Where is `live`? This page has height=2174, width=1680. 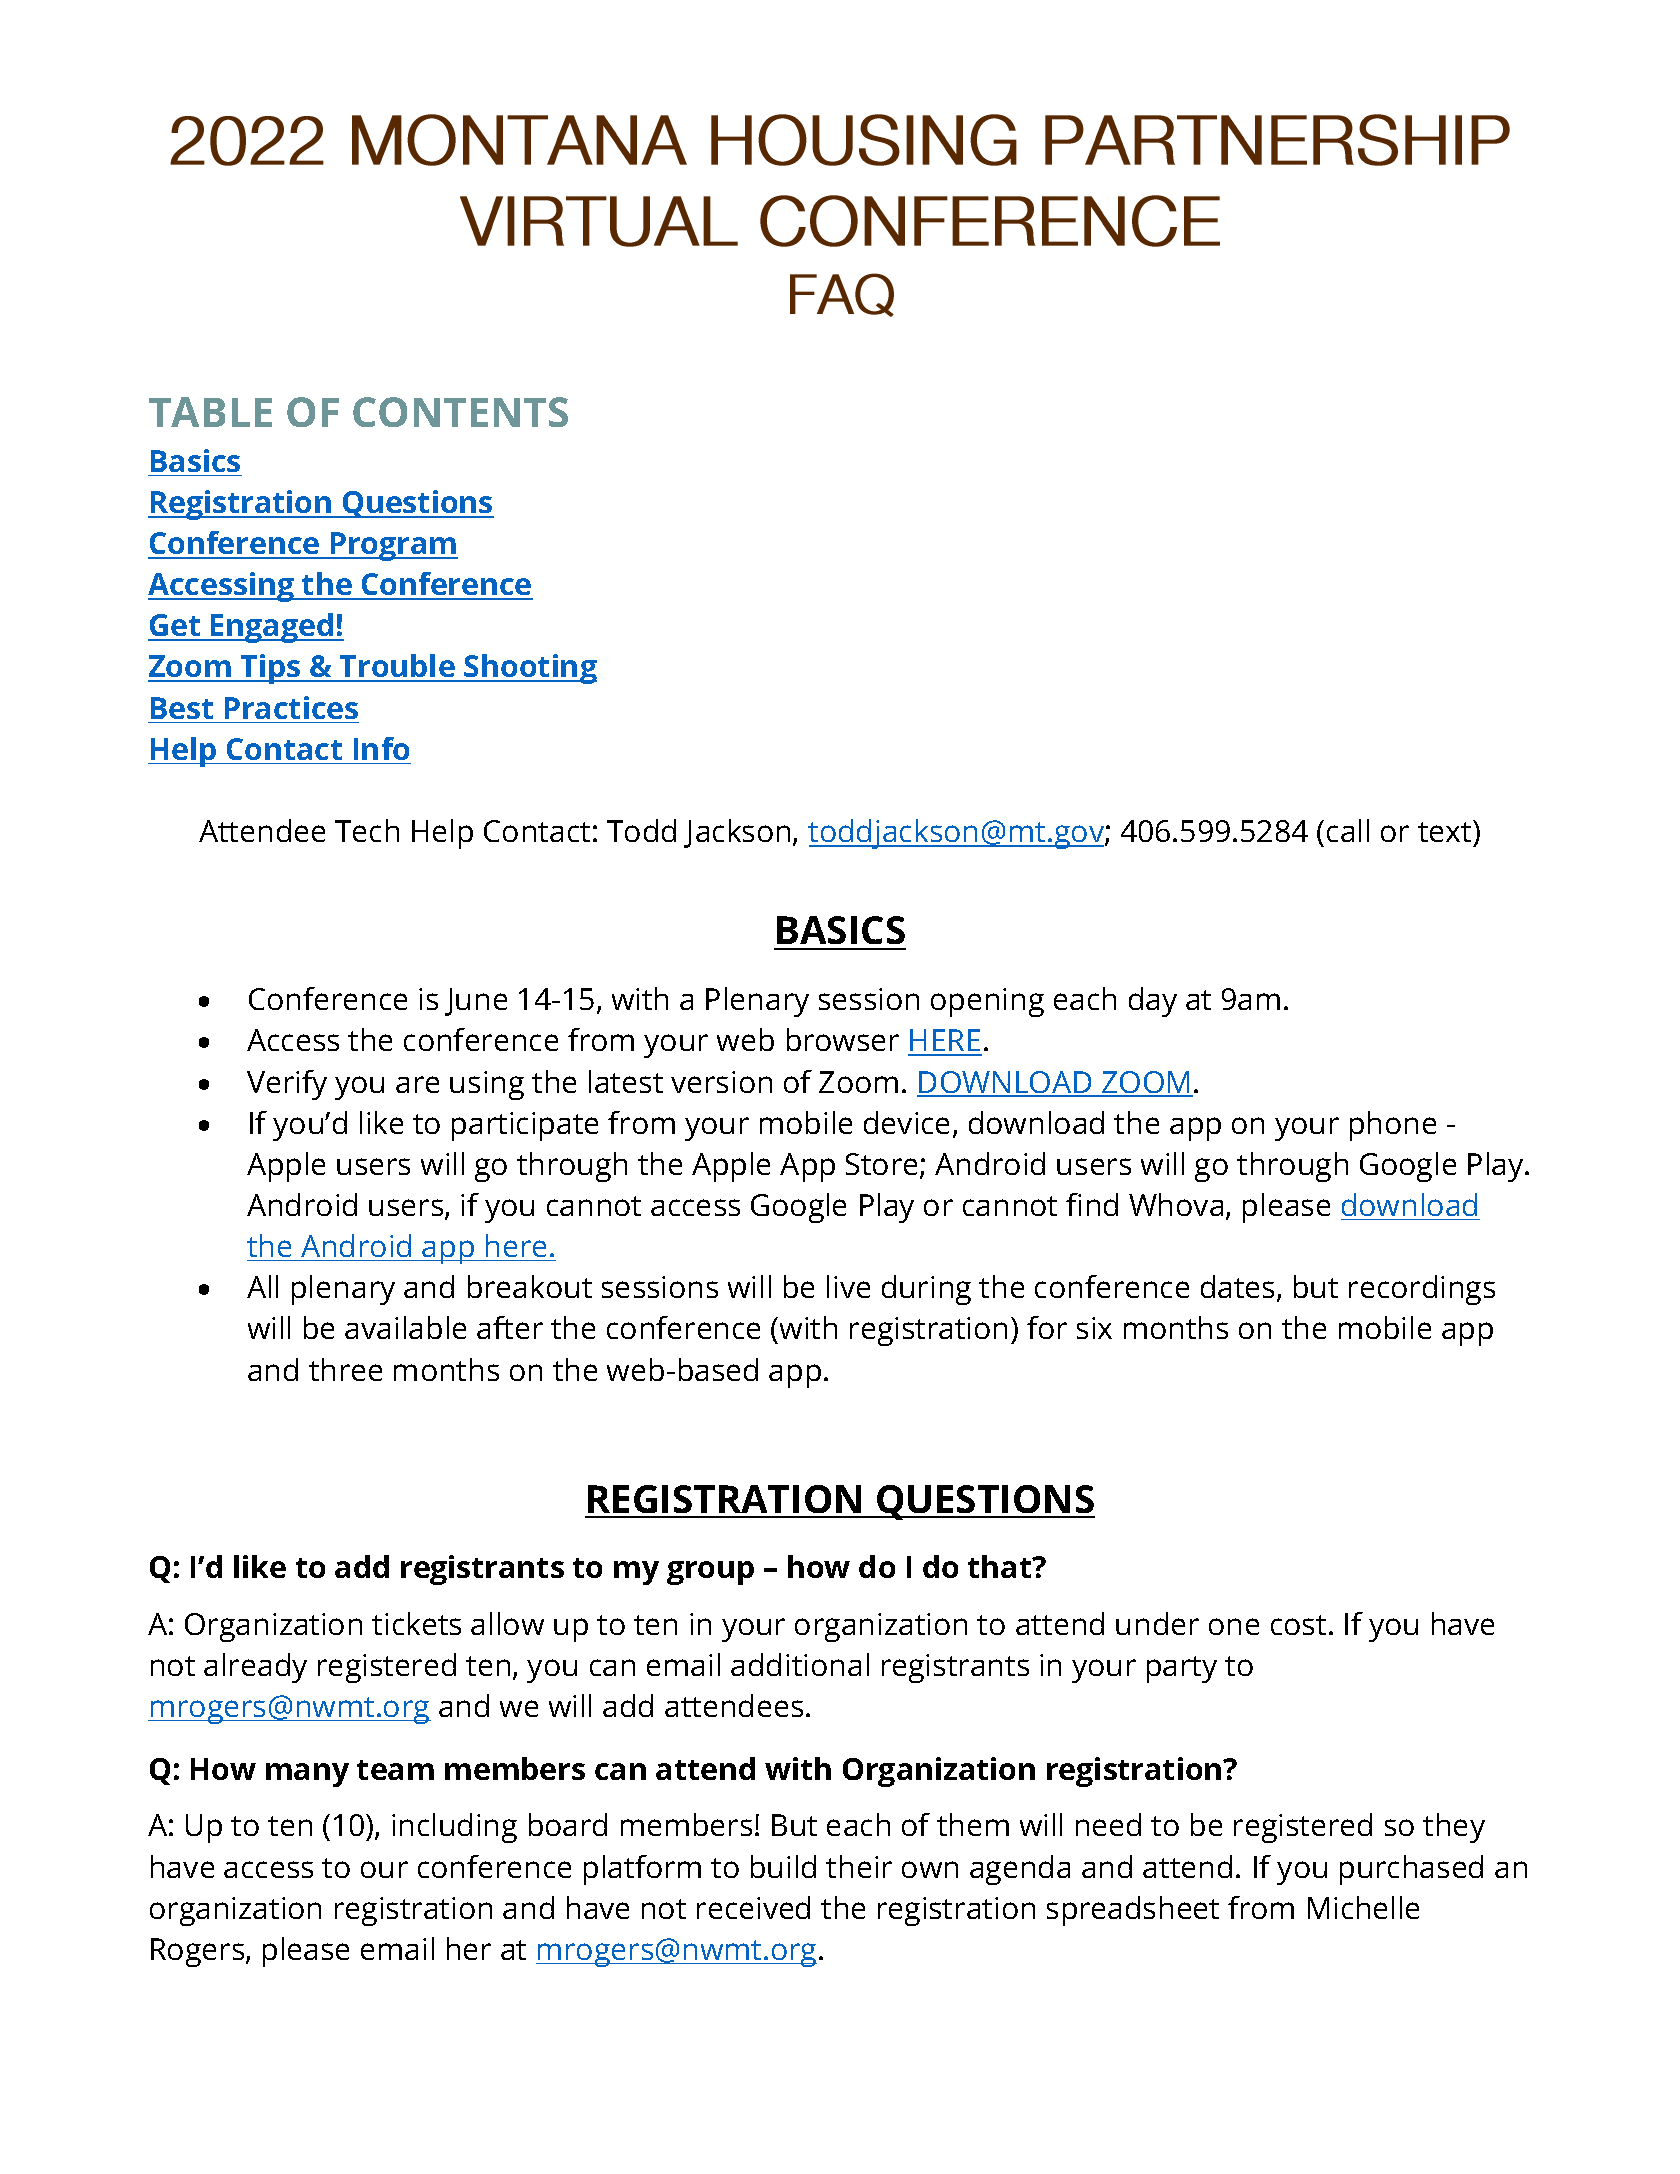 live is located at coordinates (848, 1286).
